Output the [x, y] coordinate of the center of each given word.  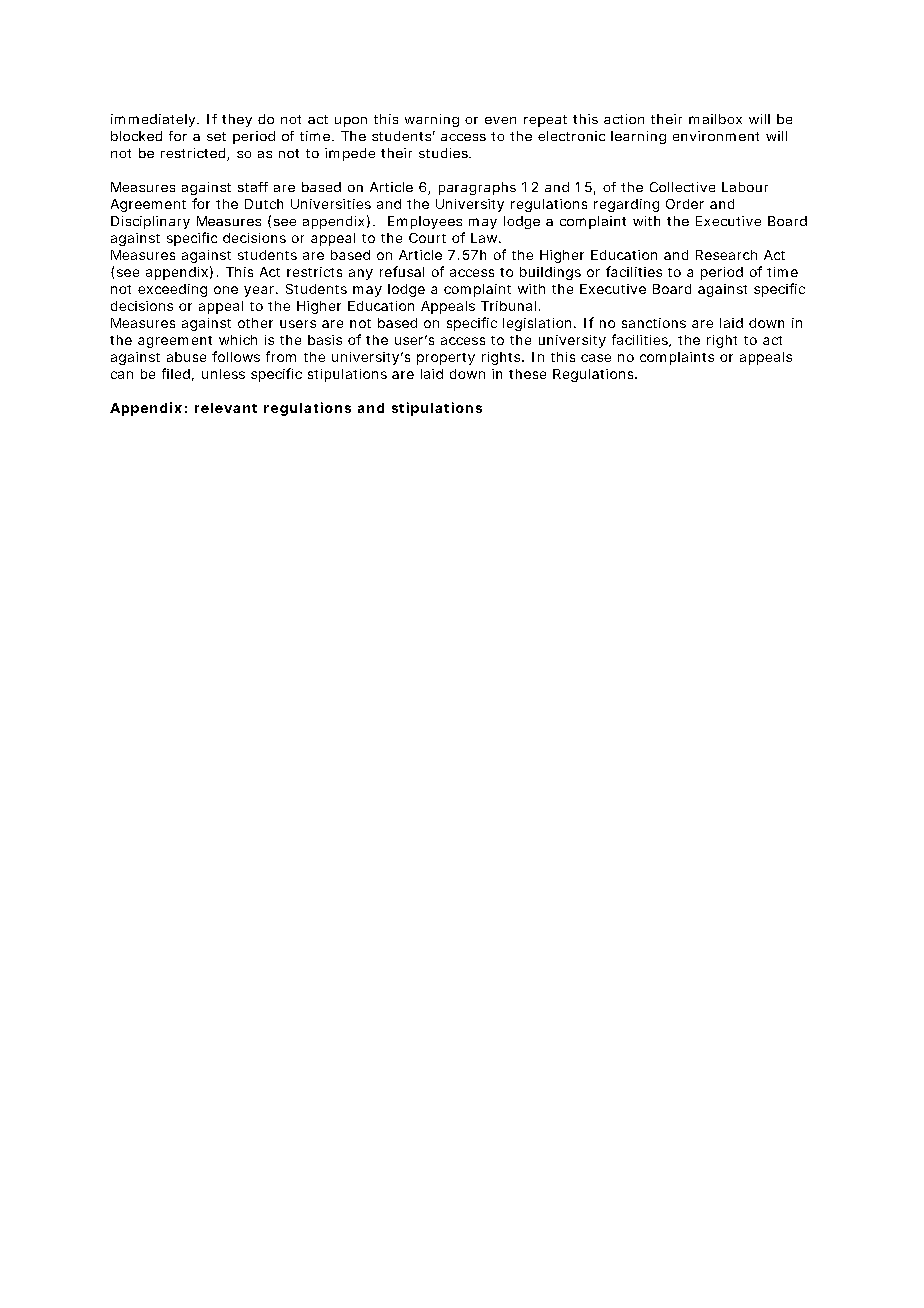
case [596, 358]
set [216, 136]
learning [638, 137]
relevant [226, 408]
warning [432, 120]
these [527, 374]
